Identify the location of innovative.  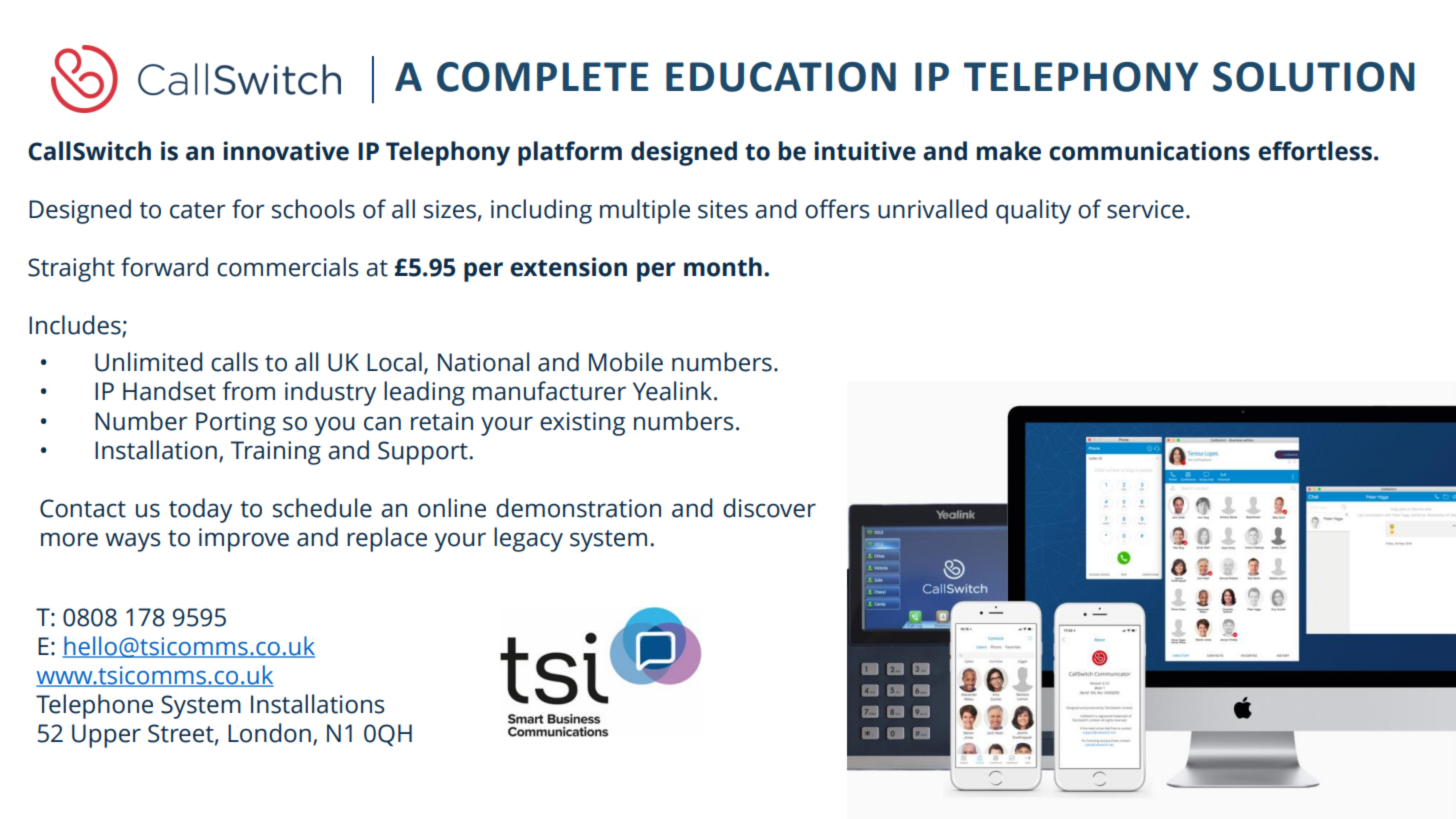
(286, 151).
